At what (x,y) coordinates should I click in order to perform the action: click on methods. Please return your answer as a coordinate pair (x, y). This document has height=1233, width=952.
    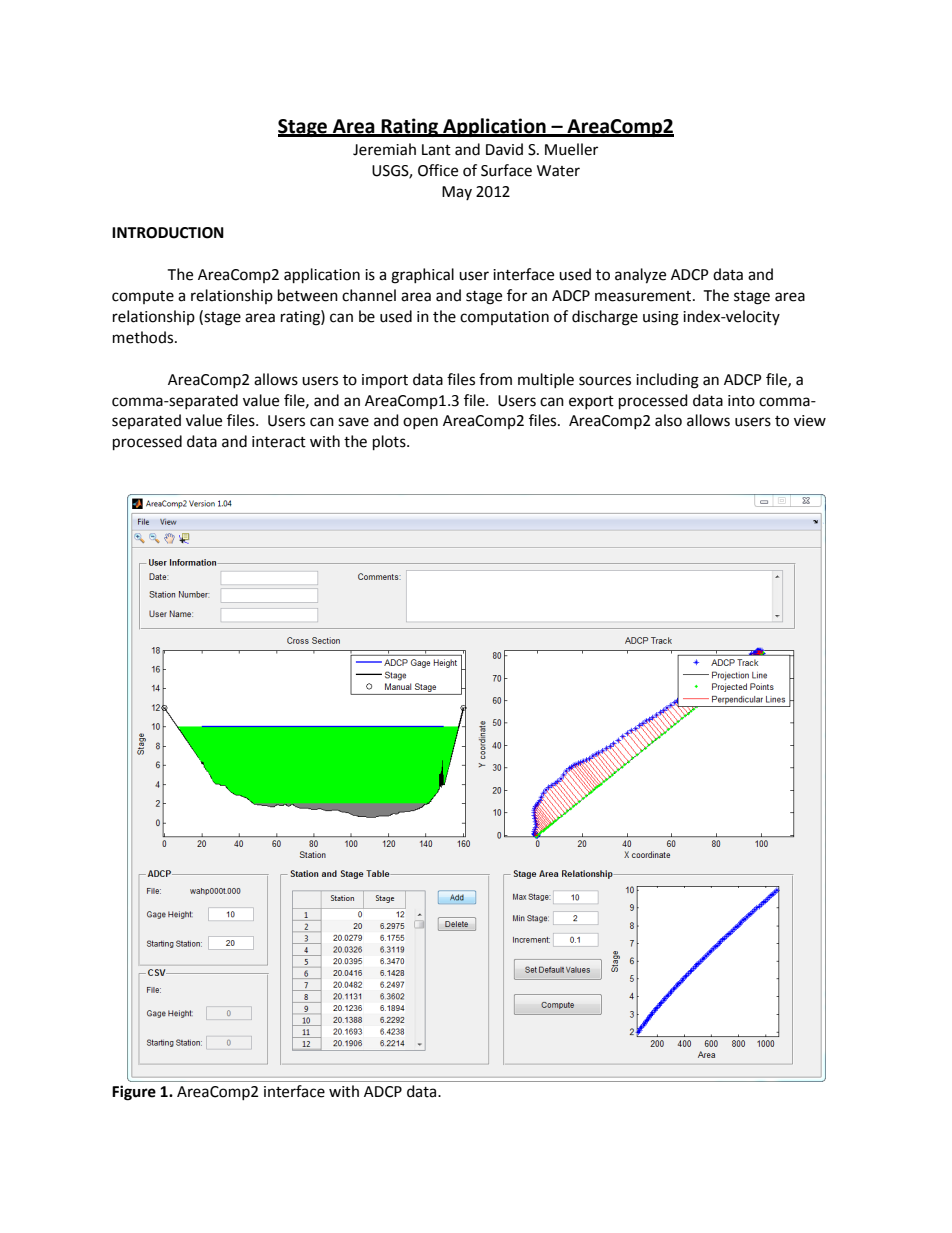
    Looking at the image, I should click on (144, 337).
